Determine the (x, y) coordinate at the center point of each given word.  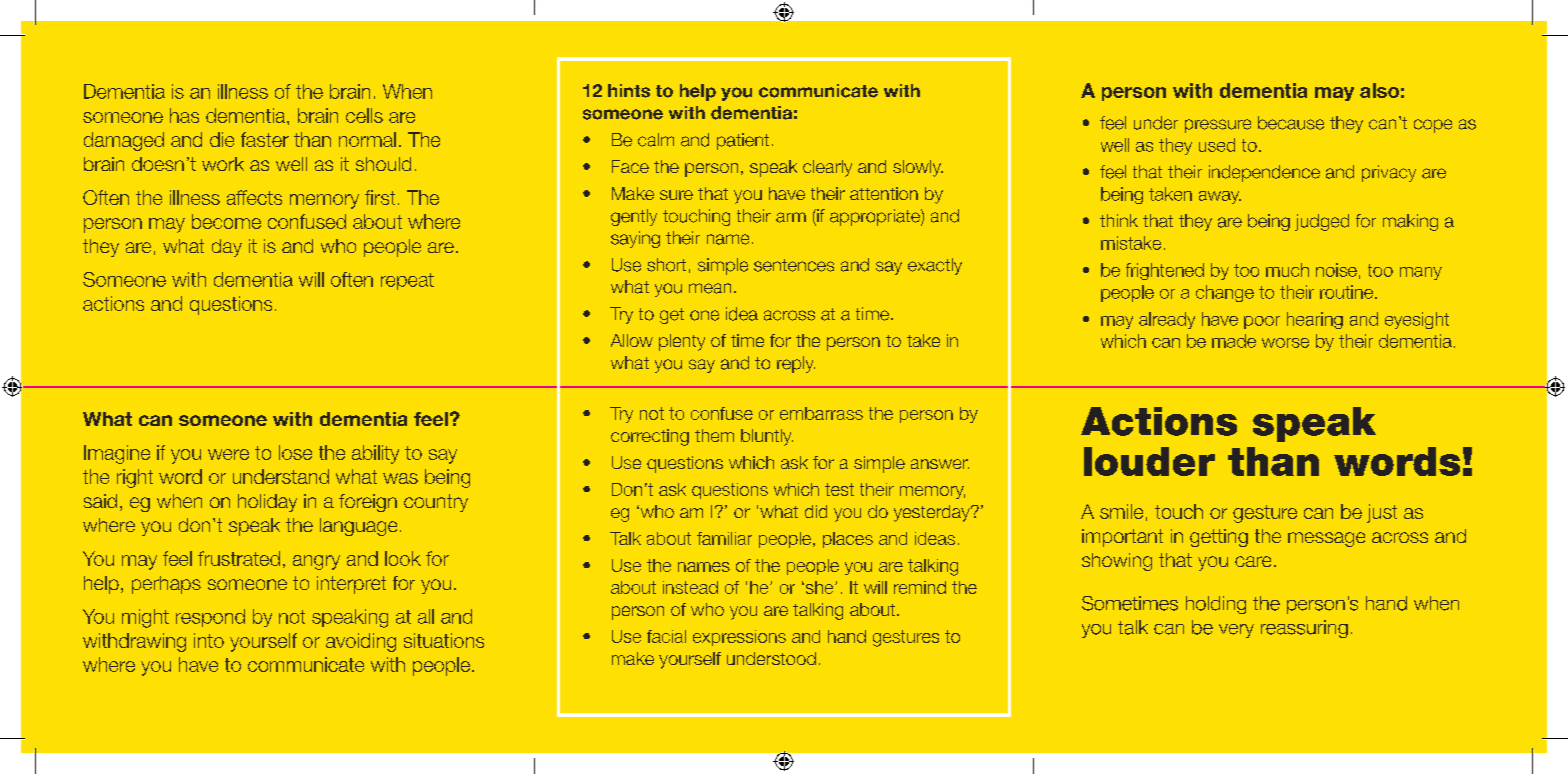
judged (1322, 222)
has (184, 115)
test (839, 489)
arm (791, 217)
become (226, 221)
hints (629, 91)
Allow (632, 340)
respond (210, 618)
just (1382, 513)
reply (796, 364)
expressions (739, 638)
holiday (267, 503)
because (1291, 123)
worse (1285, 343)
